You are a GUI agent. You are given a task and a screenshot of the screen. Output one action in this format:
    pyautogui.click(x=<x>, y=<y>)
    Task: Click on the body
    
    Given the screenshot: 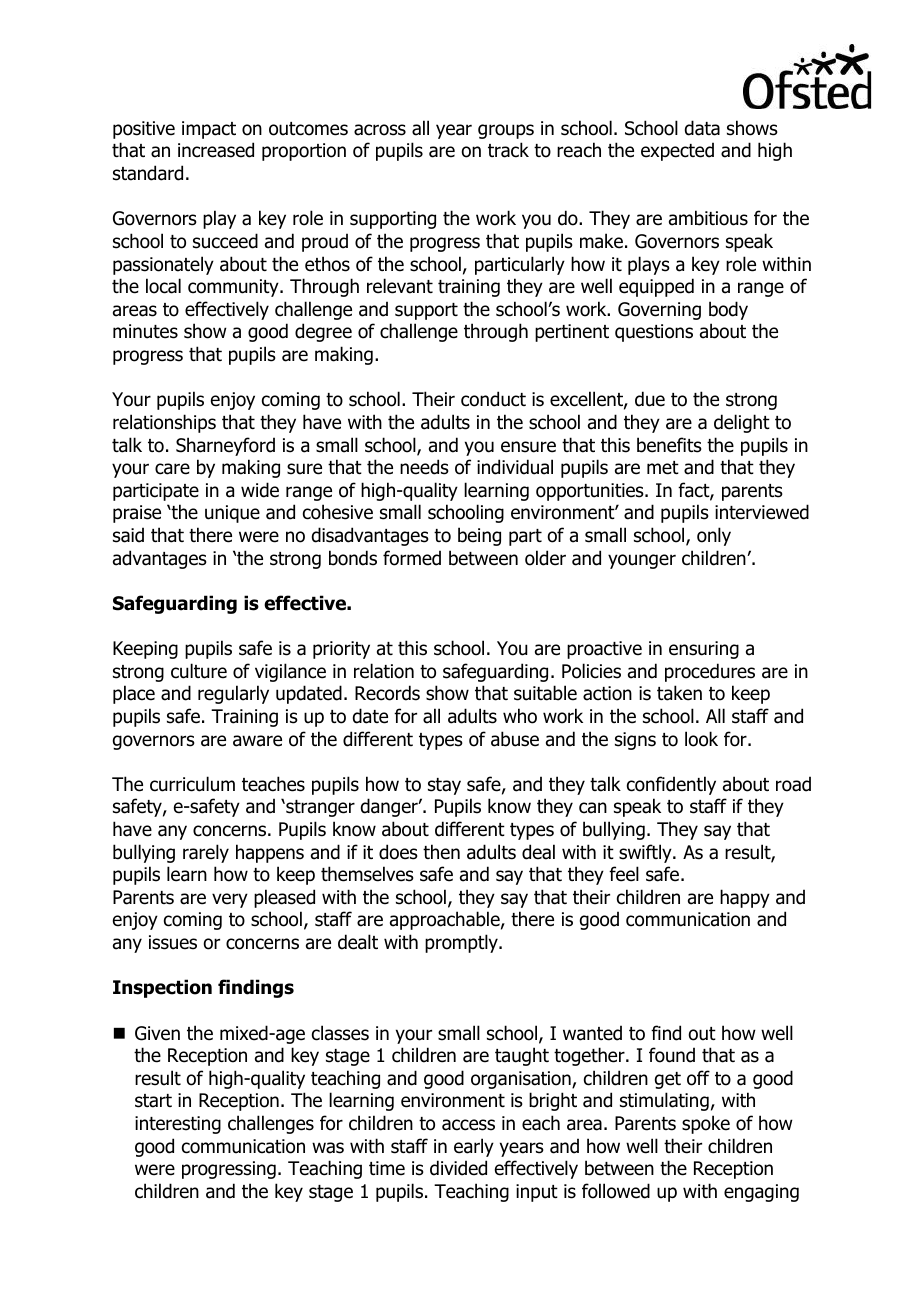 What is the action you would take?
    pyautogui.click(x=728, y=310)
